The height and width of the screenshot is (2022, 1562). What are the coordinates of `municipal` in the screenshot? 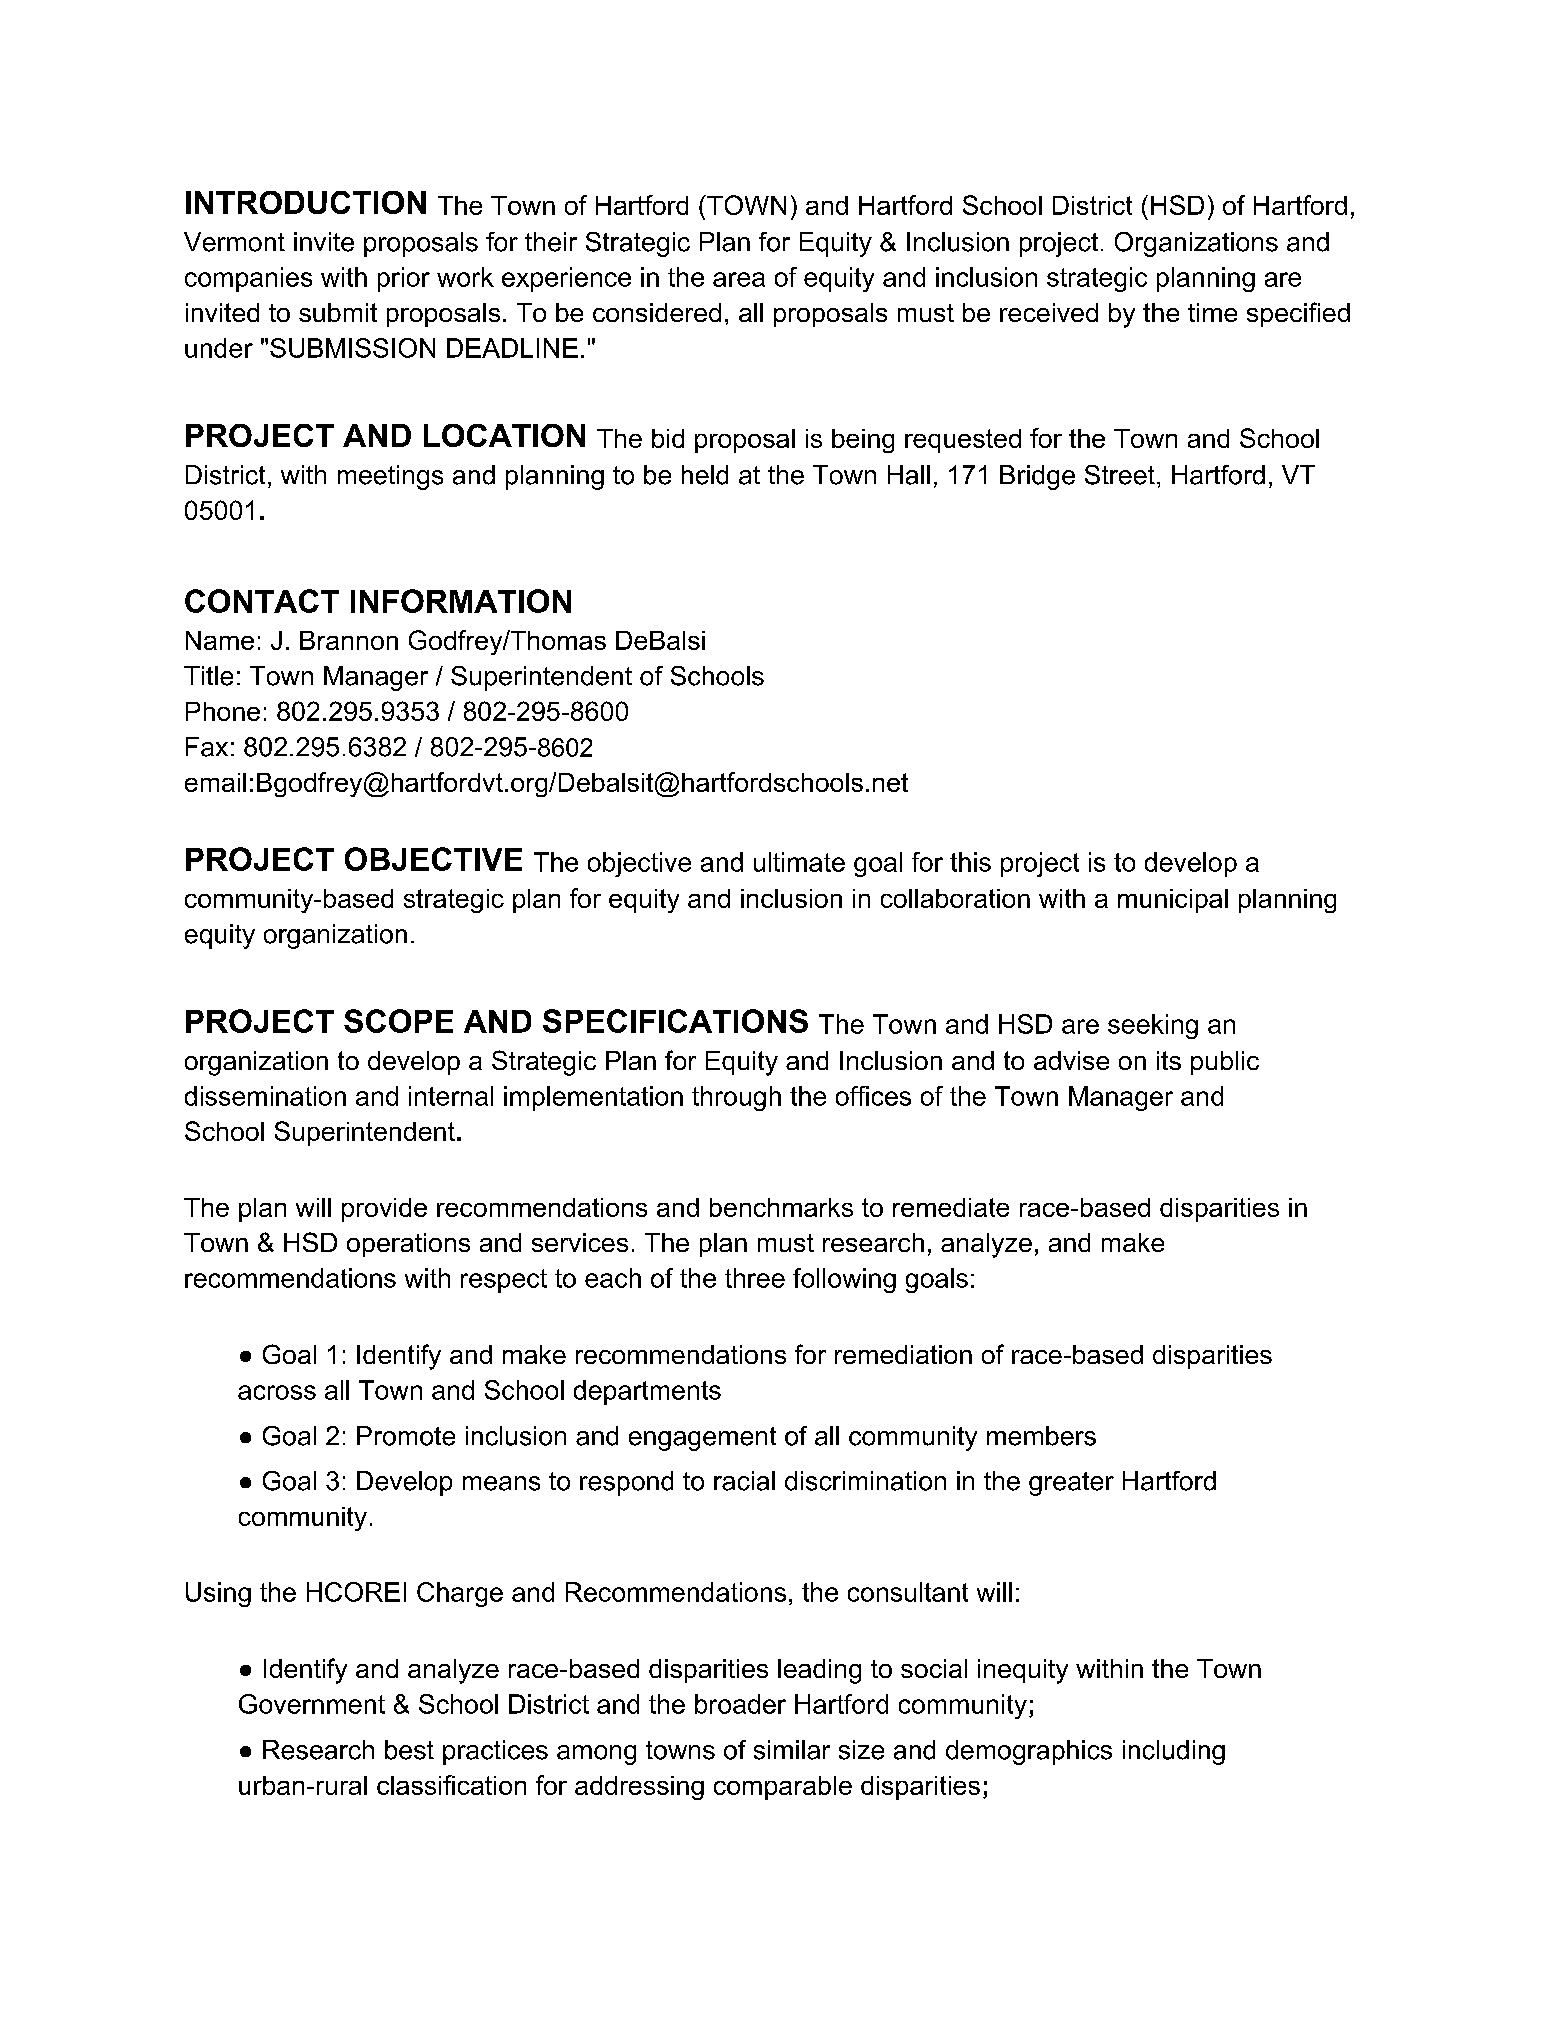 It's located at (1173, 901).
